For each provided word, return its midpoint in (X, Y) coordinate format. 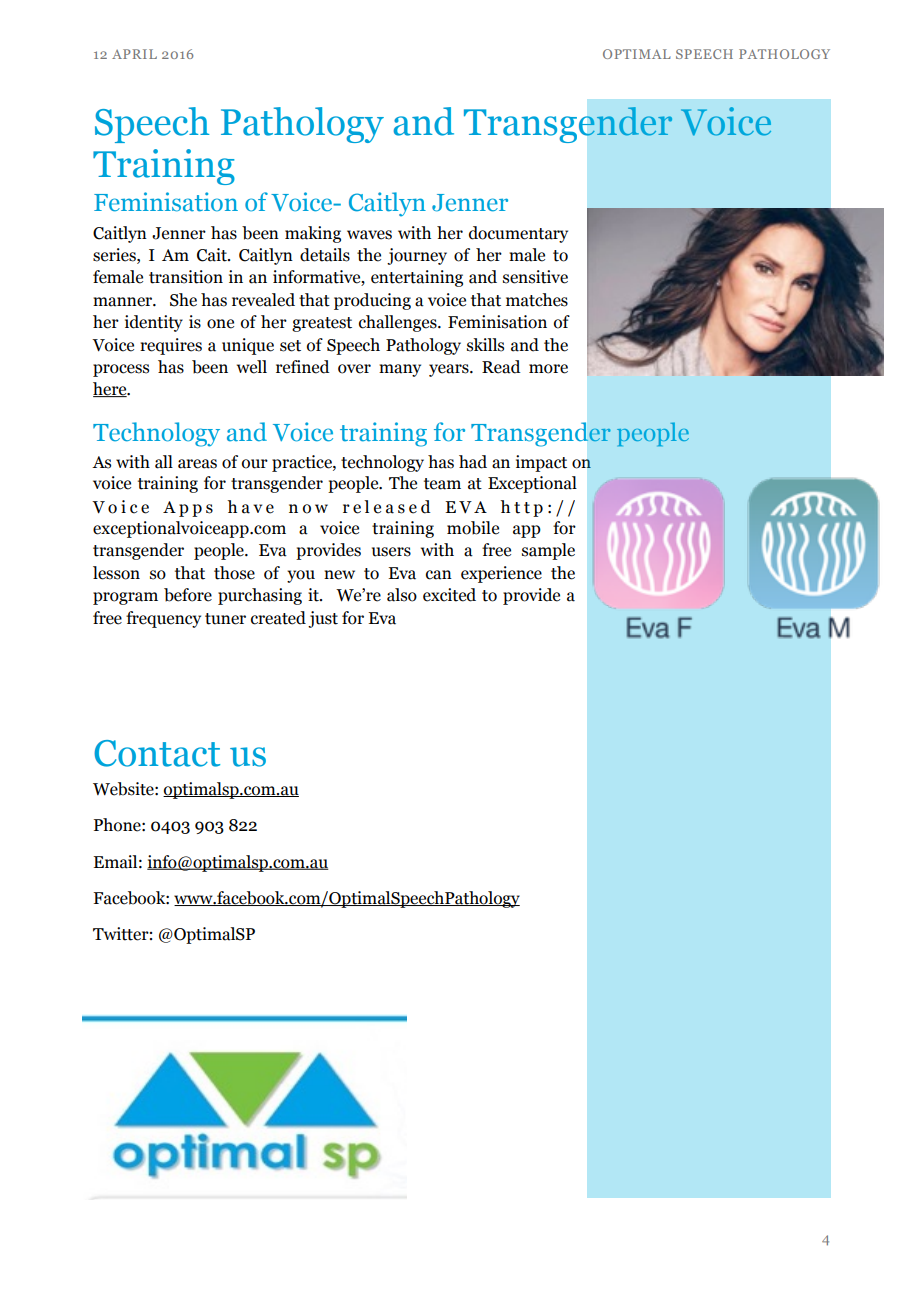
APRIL (134, 54)
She (183, 300)
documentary (518, 234)
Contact (157, 753)
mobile (473, 528)
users (391, 552)
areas (197, 464)
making (313, 234)
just (323, 619)
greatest (322, 324)
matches (537, 300)
